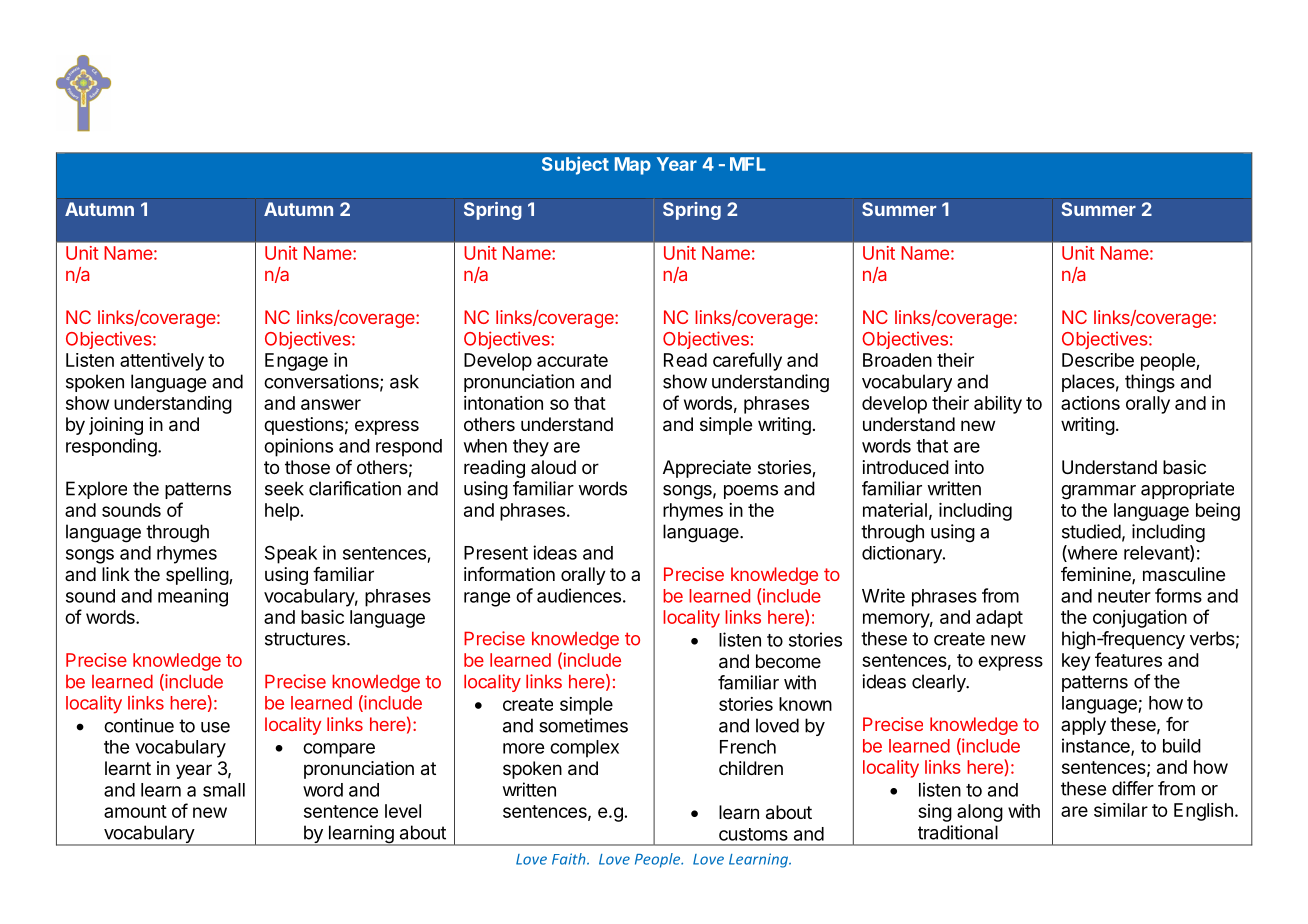  I want to click on customs, so click(753, 834).
